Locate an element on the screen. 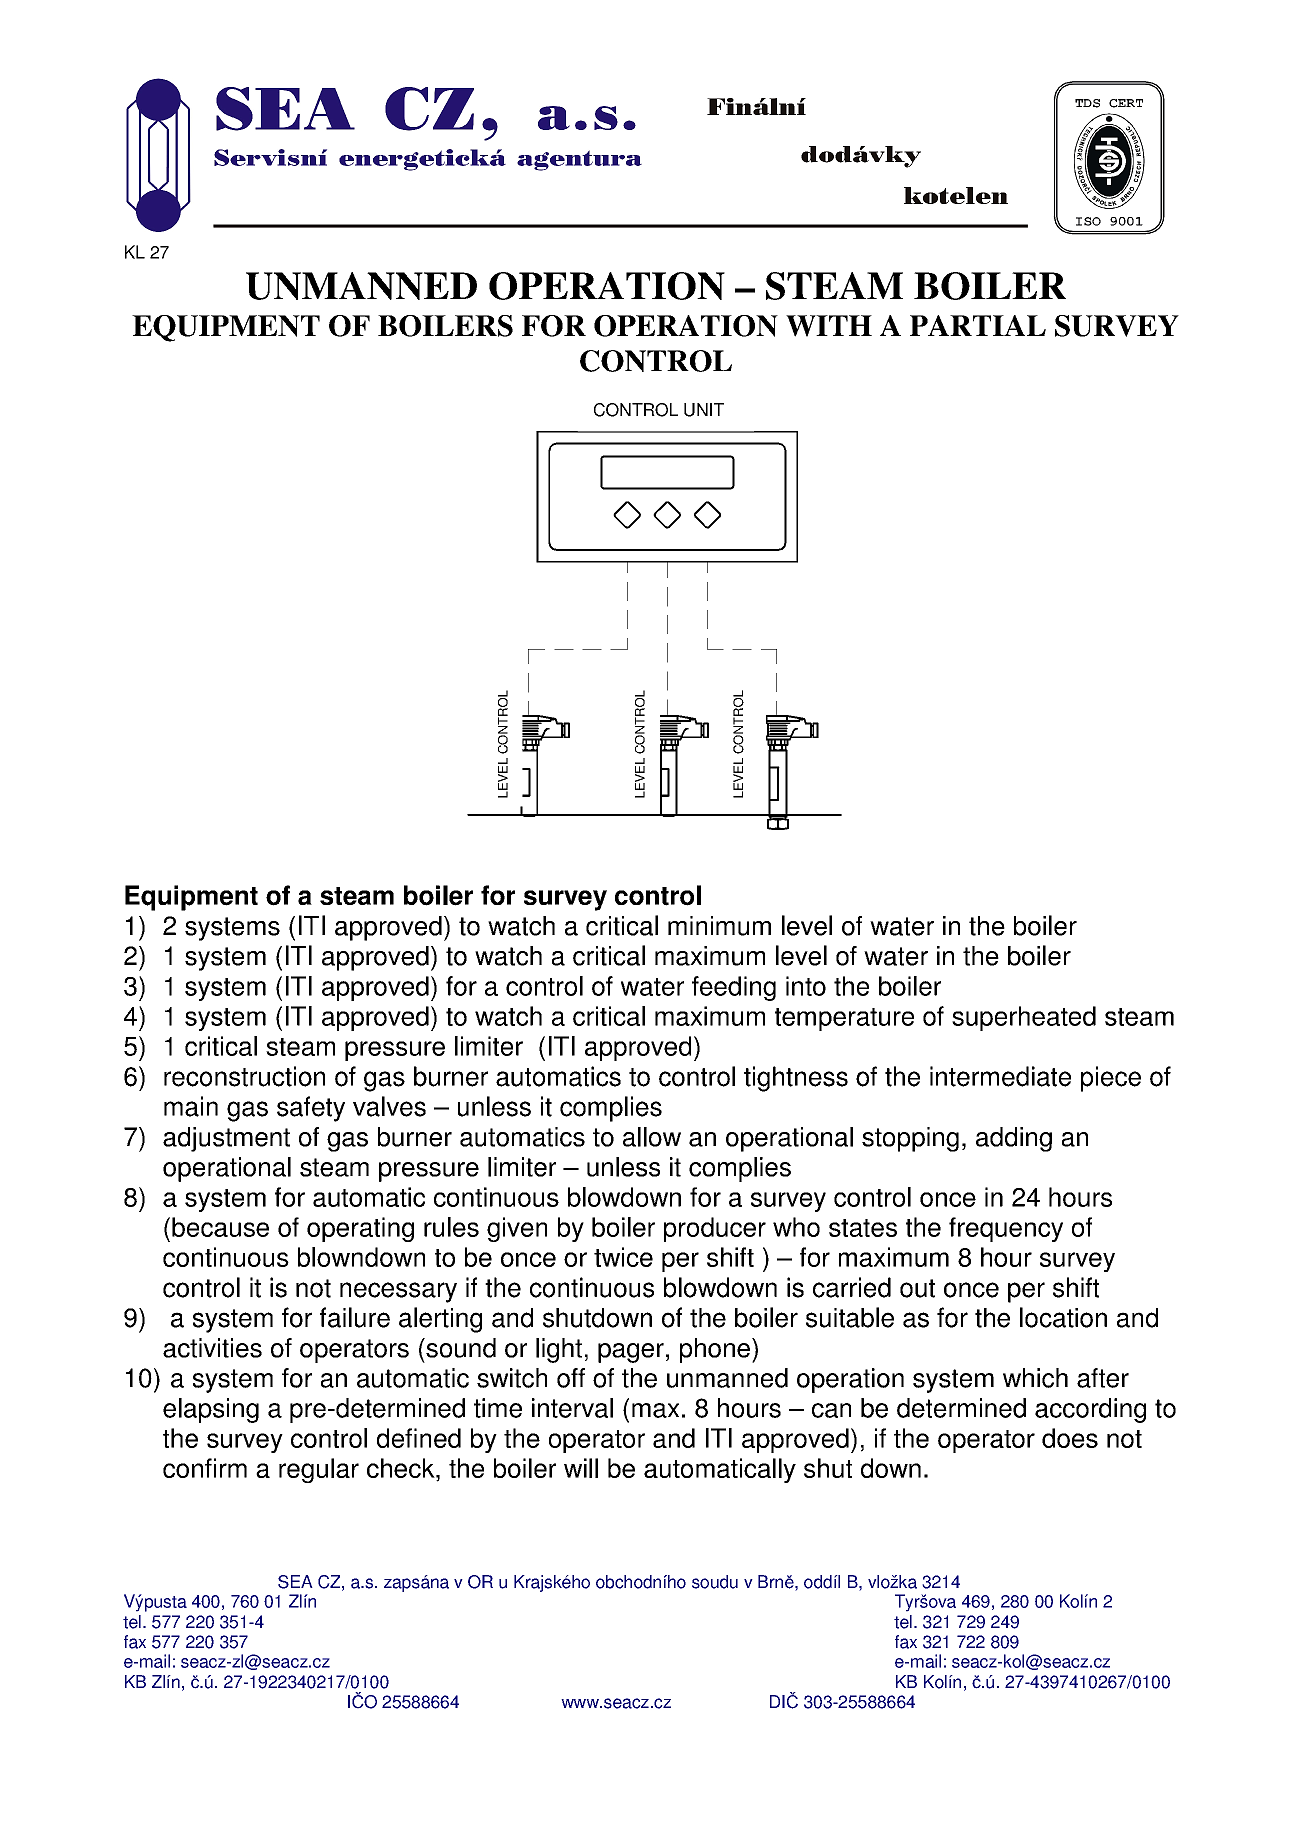 The image size is (1296, 1833). regular is located at coordinates (319, 1470).
